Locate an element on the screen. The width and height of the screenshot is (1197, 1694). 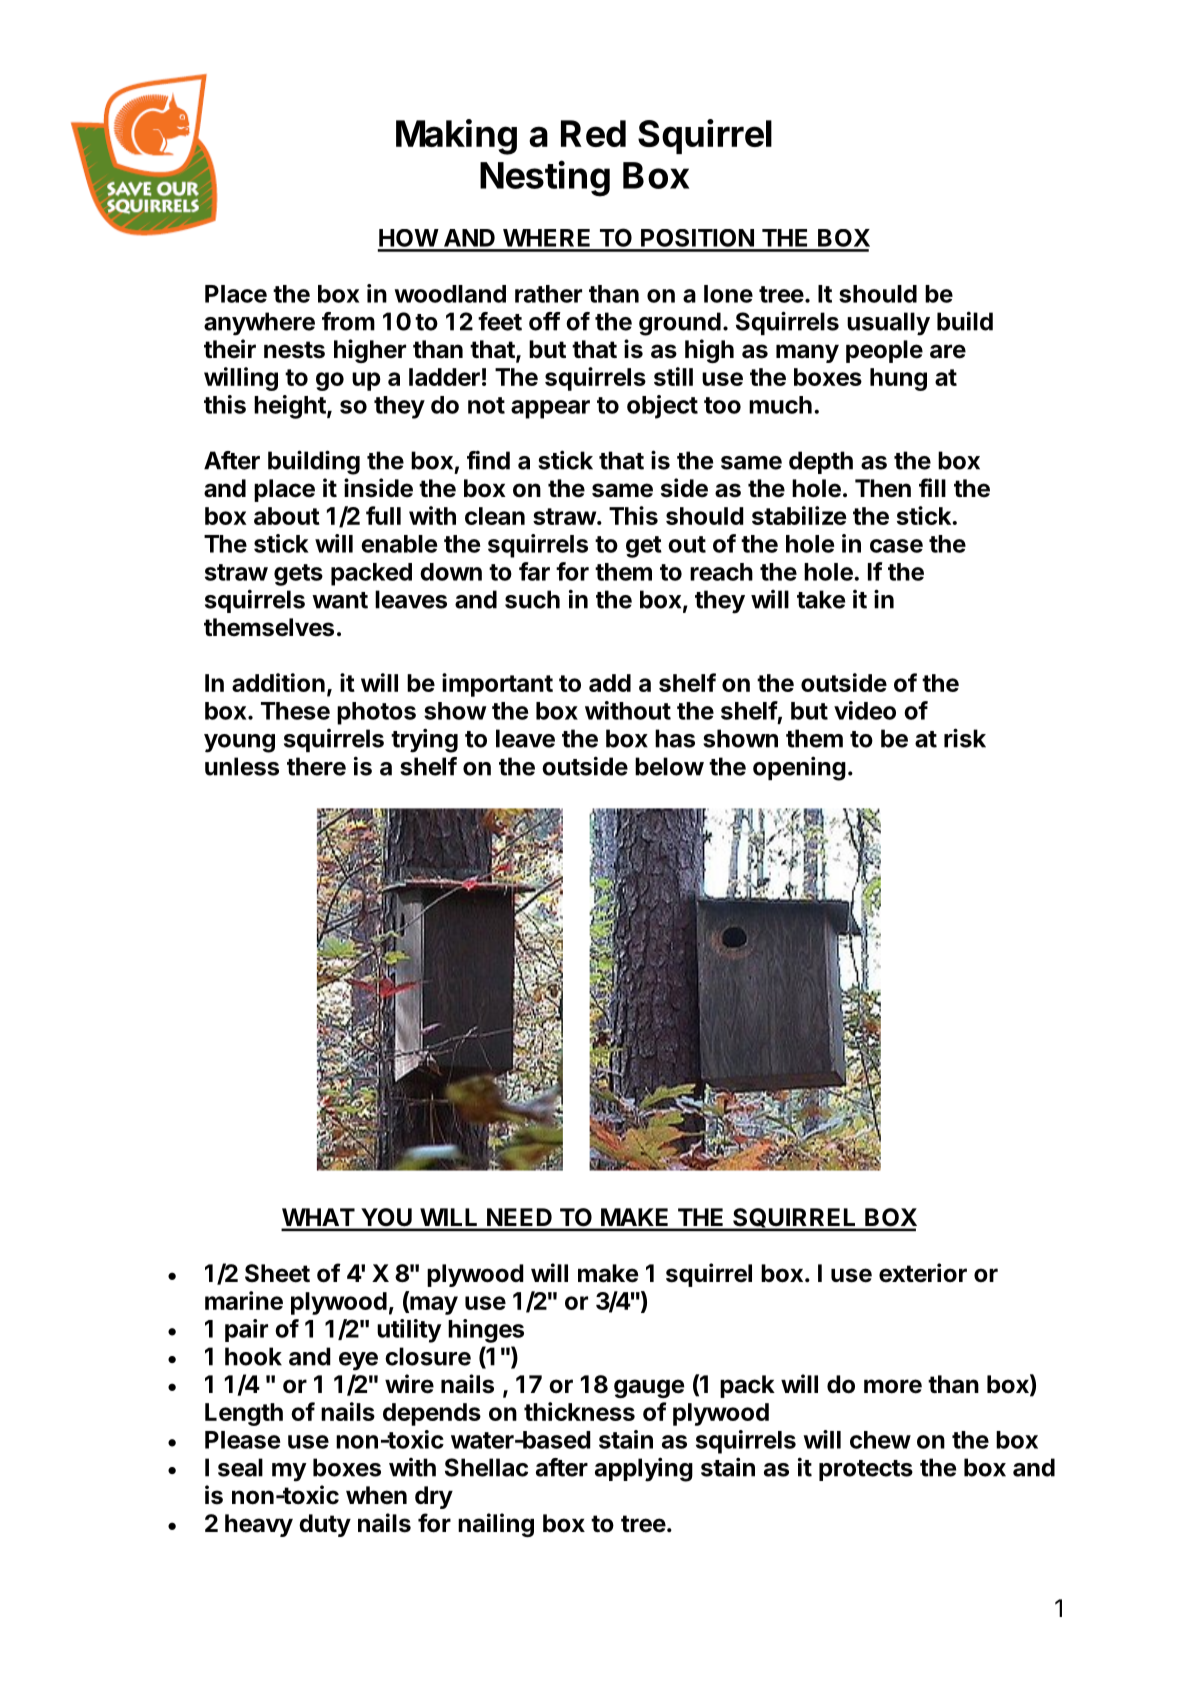
Red is located at coordinates (593, 133).
